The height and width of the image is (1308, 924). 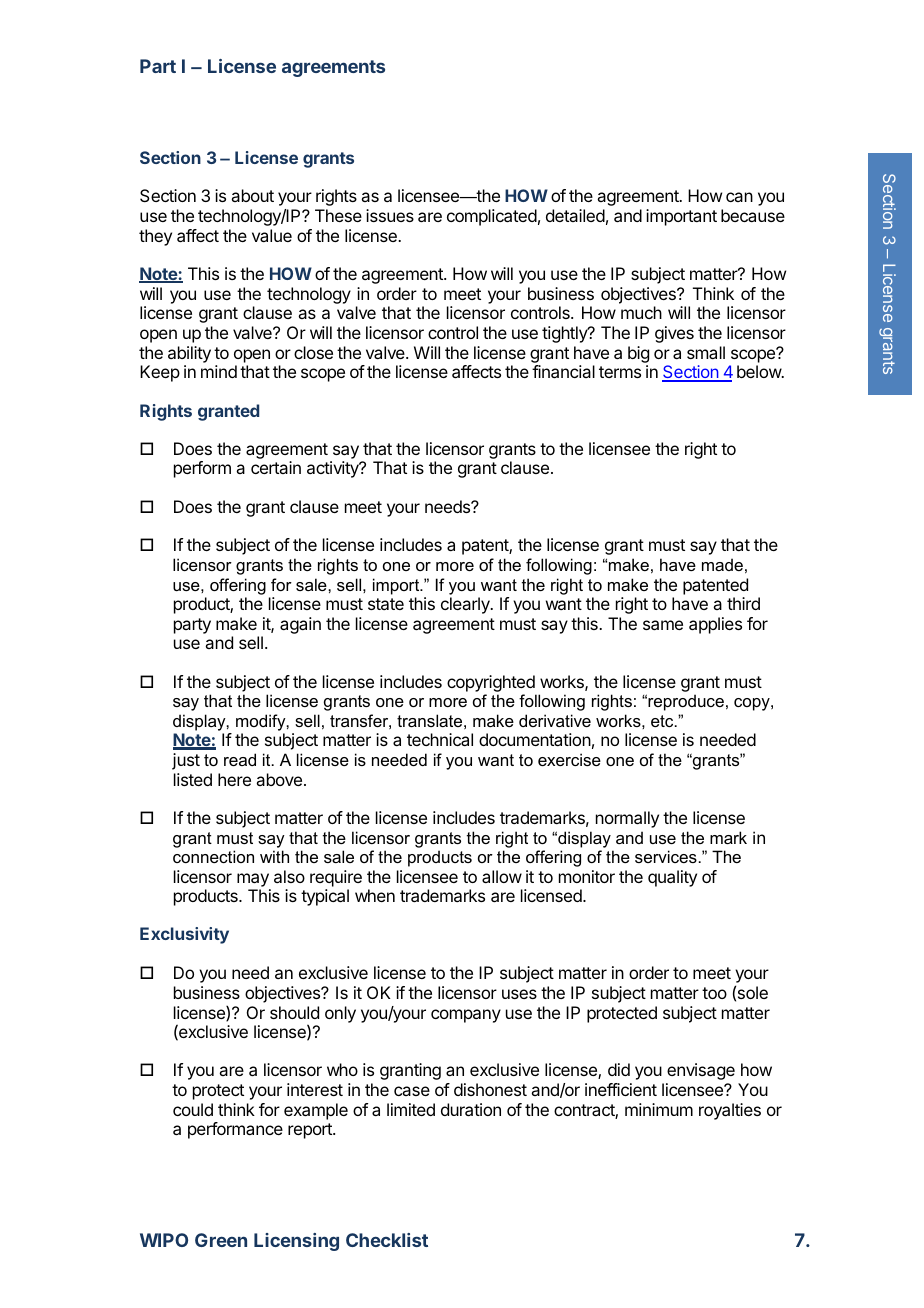 What do you see at coordinates (672, 878) in the image?
I see `quality` at bounding box center [672, 878].
